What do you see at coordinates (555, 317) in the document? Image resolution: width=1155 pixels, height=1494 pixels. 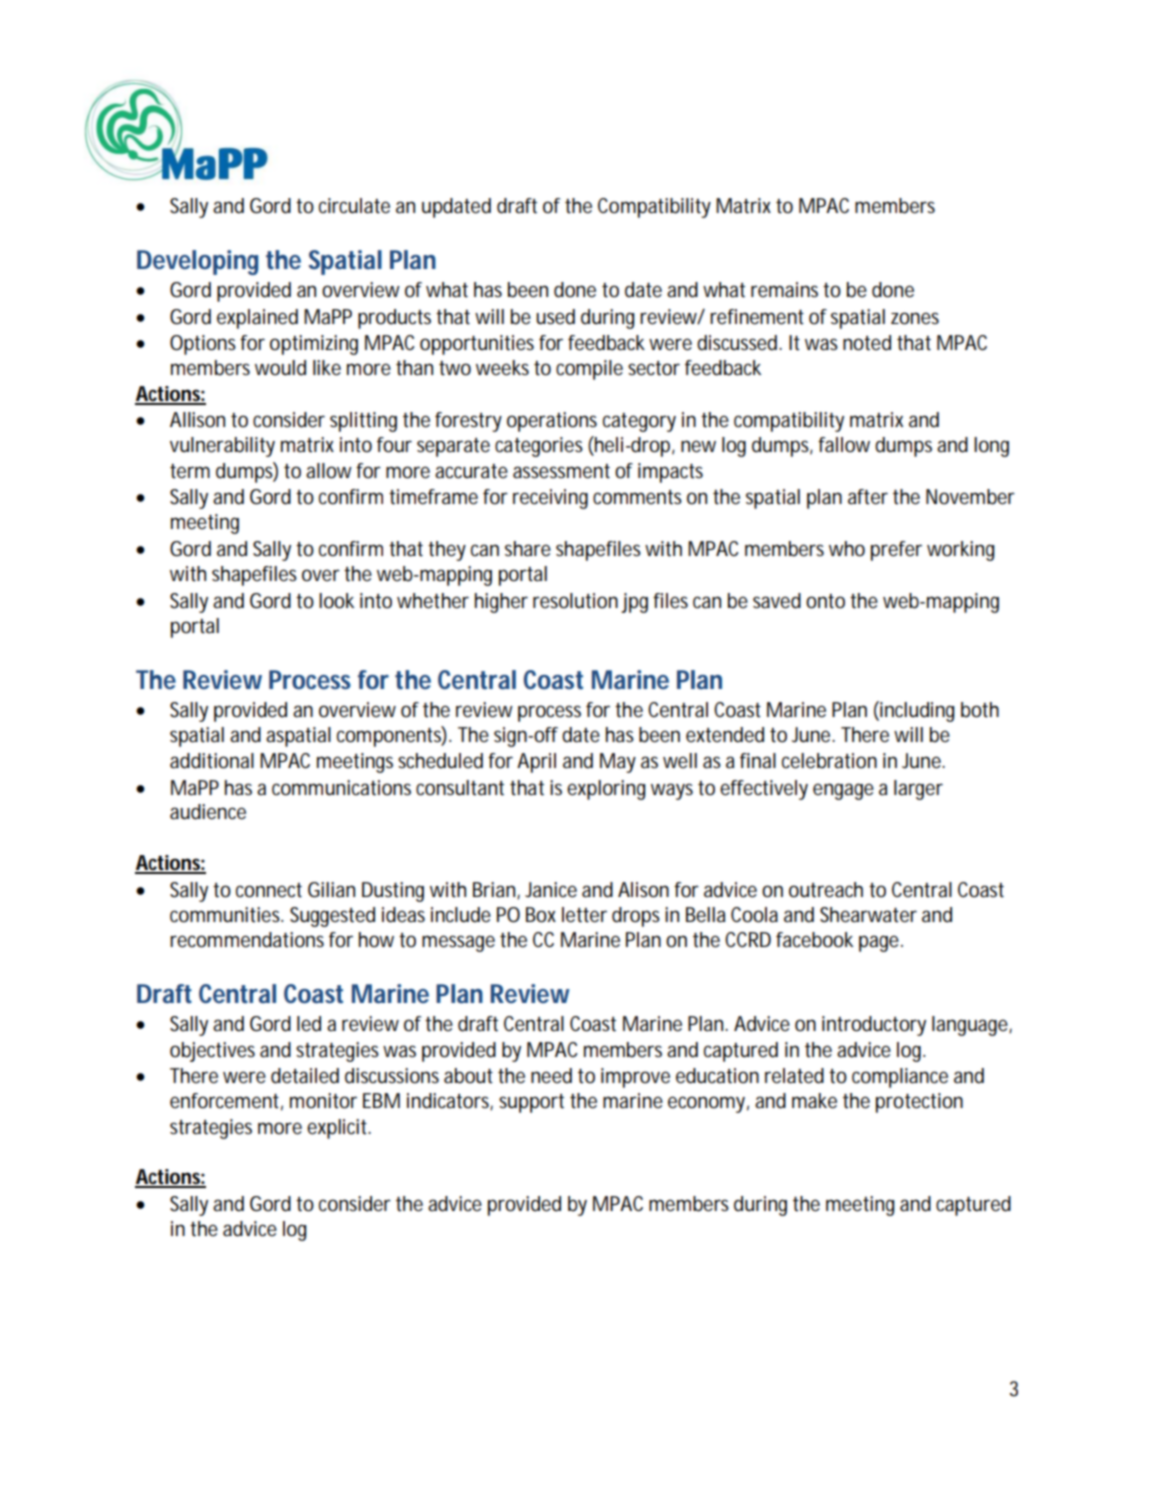 I see `used` at bounding box center [555, 317].
